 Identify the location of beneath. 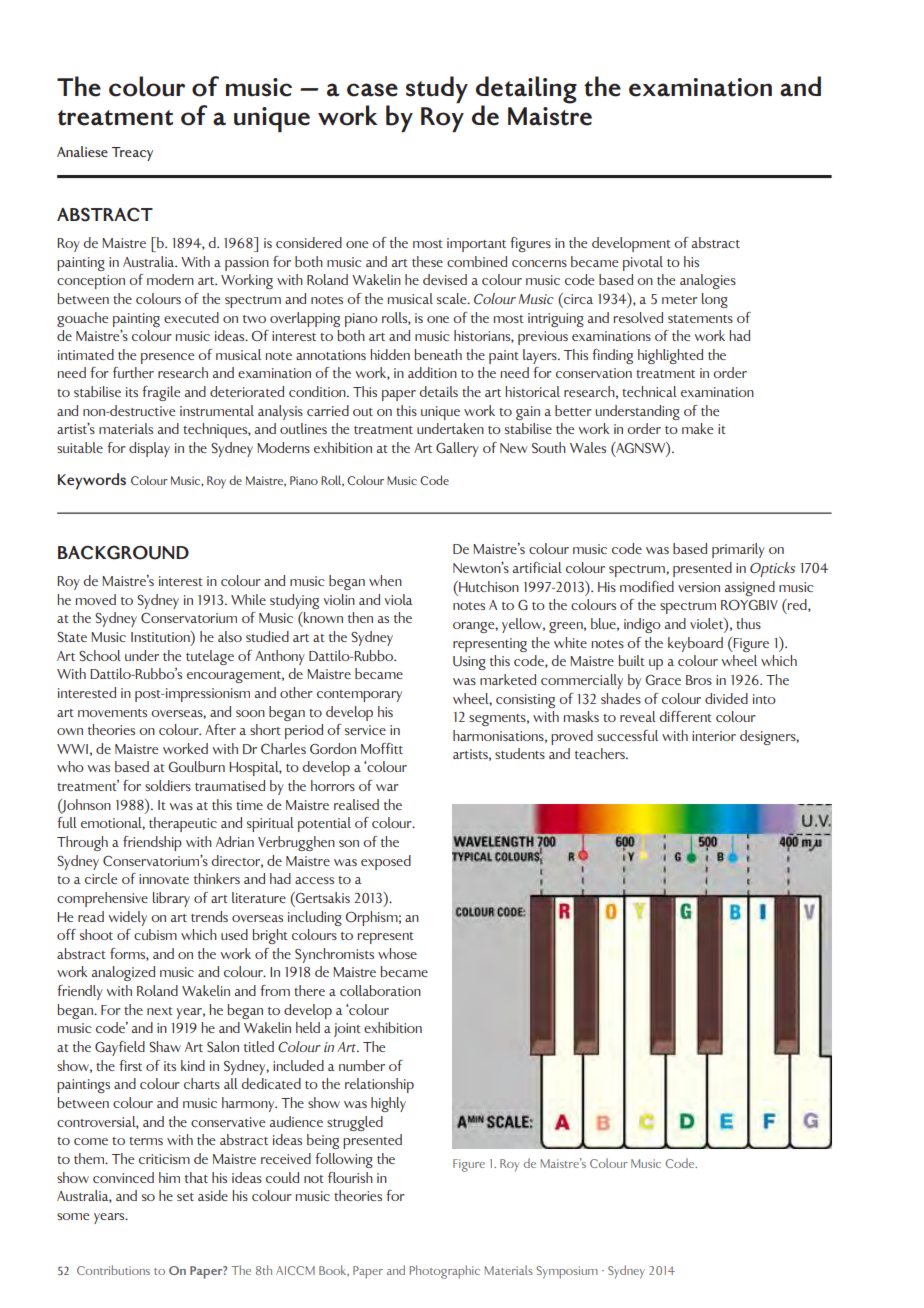
(438, 354).
